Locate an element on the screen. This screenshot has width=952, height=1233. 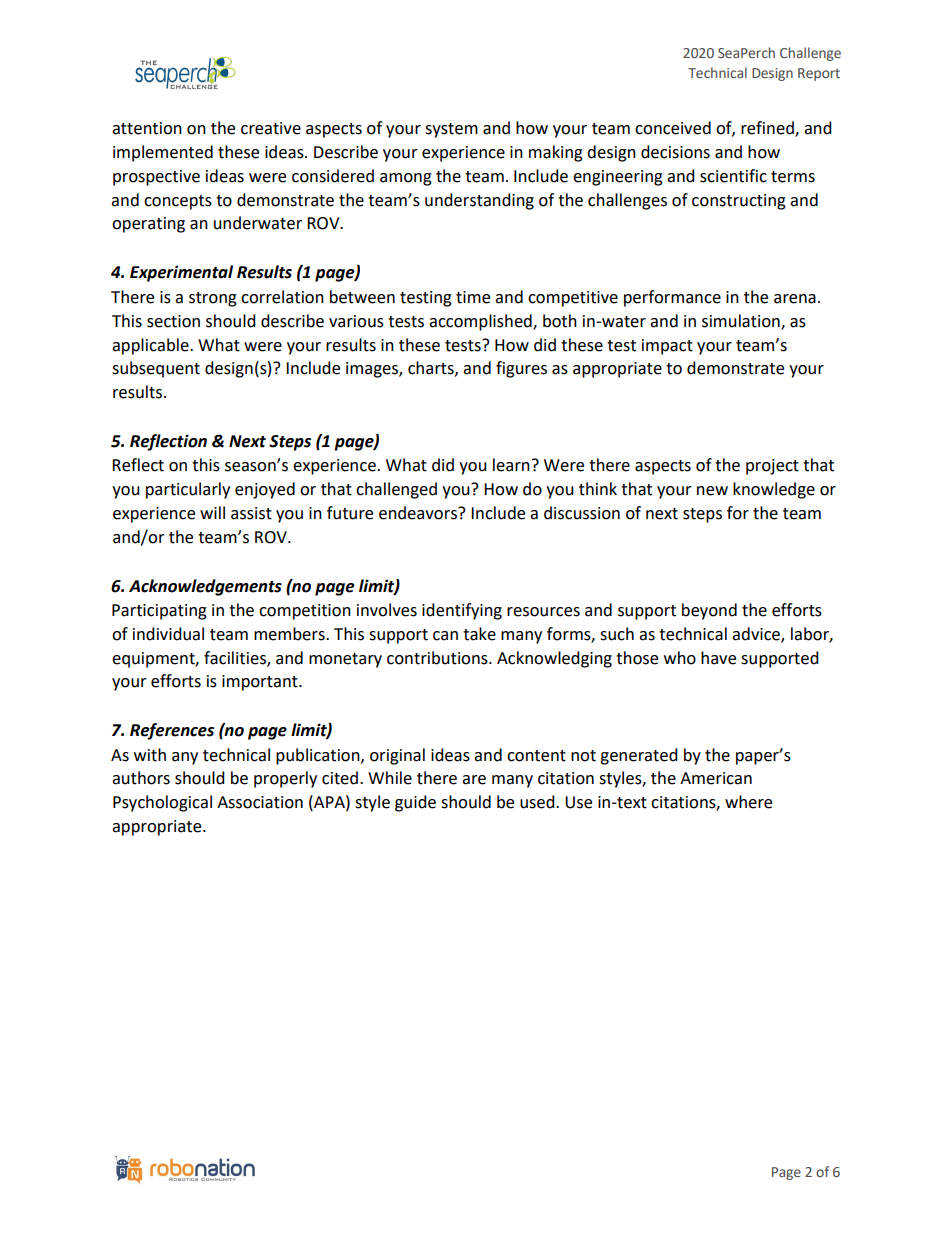
Association is located at coordinates (260, 802).
